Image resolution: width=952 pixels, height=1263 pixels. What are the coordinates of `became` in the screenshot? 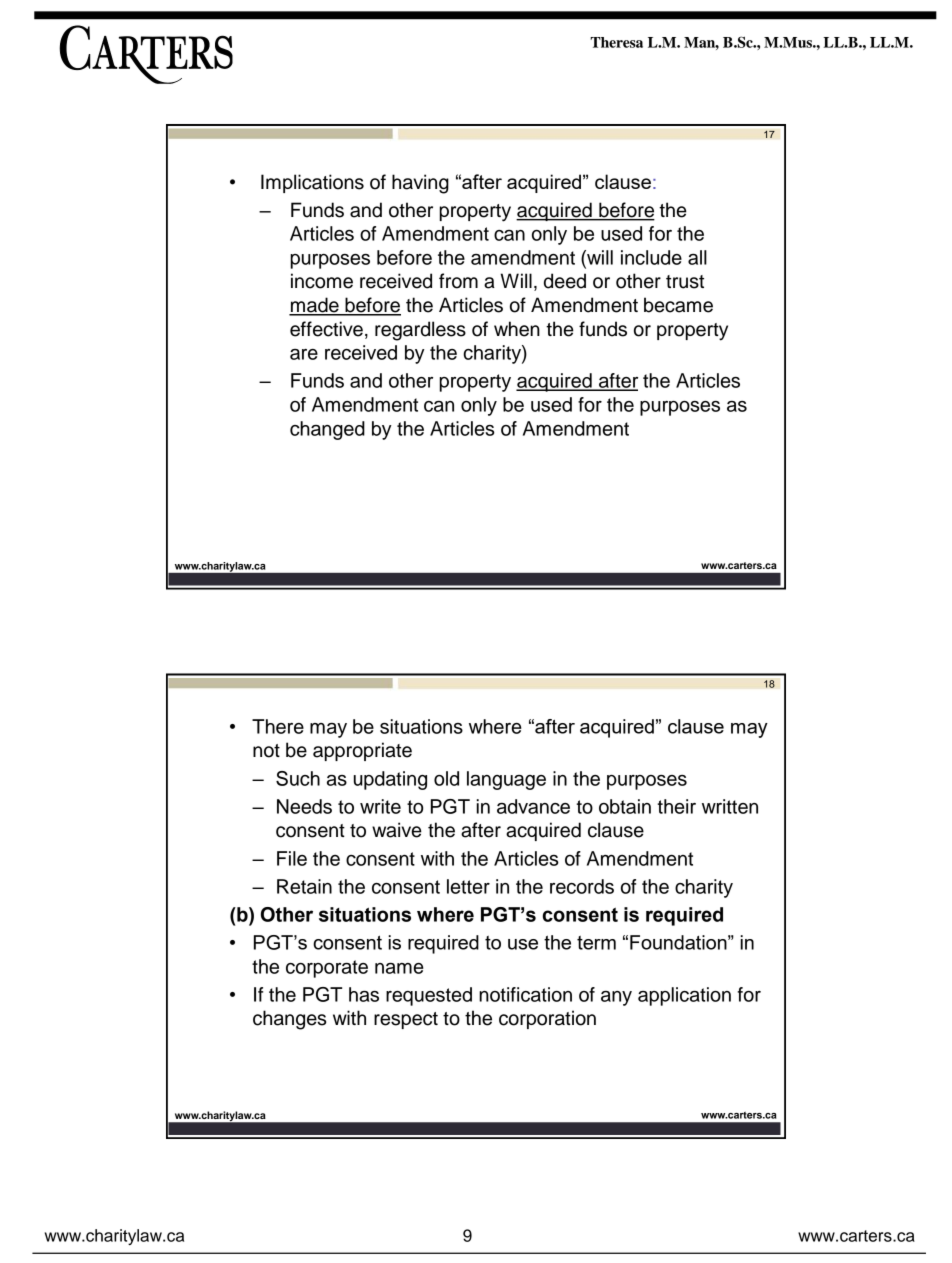 It's located at (678, 305).
